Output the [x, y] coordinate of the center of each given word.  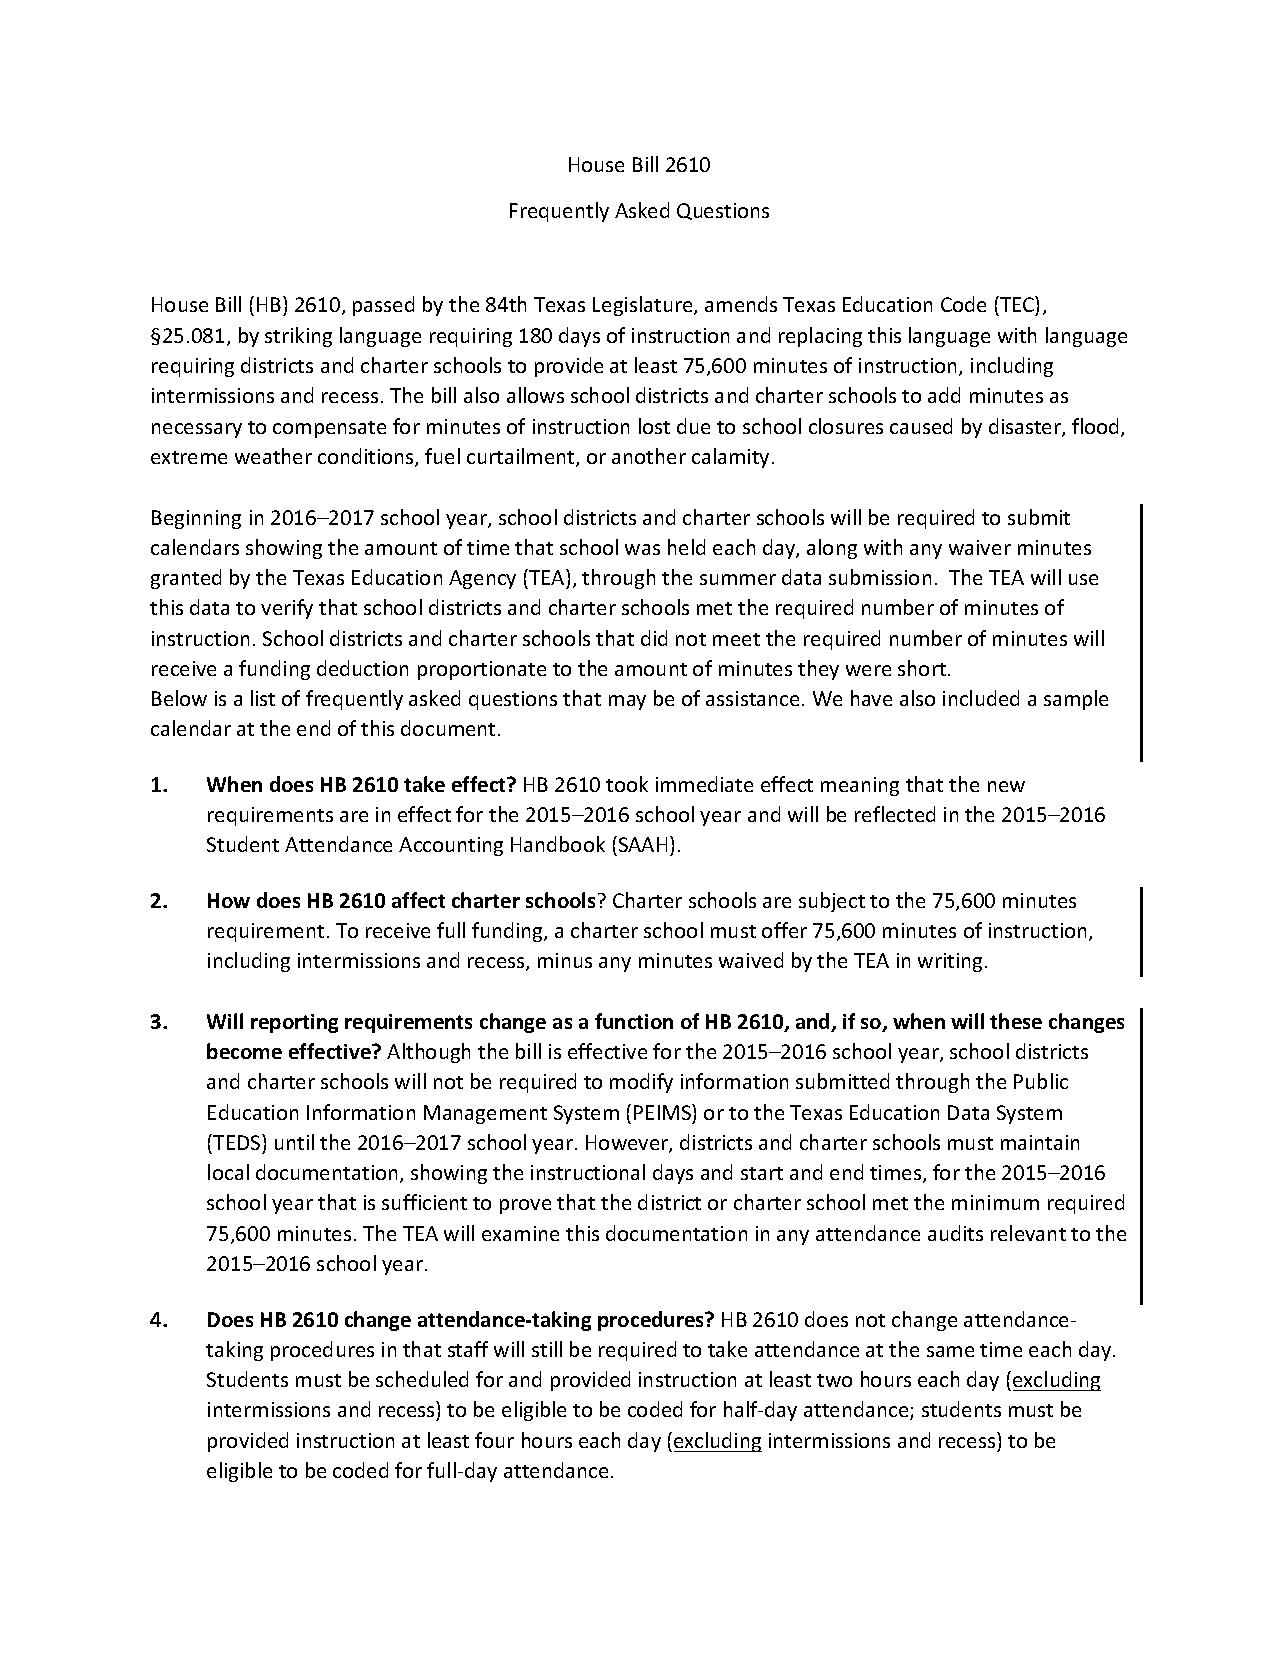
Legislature [644, 306]
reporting [294, 1023]
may [627, 702]
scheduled [422, 1379]
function [634, 1021]
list [263, 698]
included [981, 698]
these [1016, 1021]
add [944, 395]
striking [298, 337]
